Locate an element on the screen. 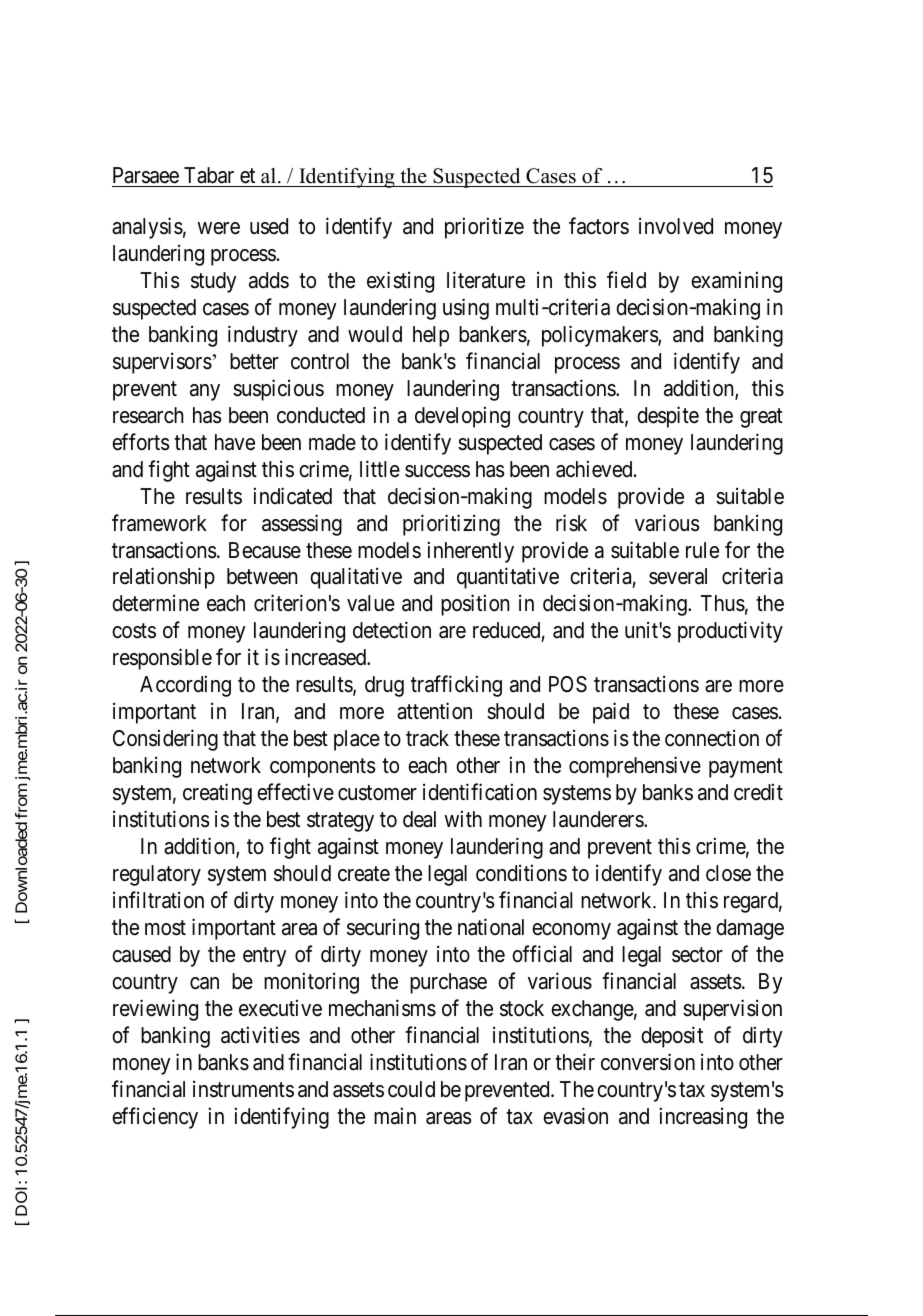  rule is located at coordinates (702, 550).
